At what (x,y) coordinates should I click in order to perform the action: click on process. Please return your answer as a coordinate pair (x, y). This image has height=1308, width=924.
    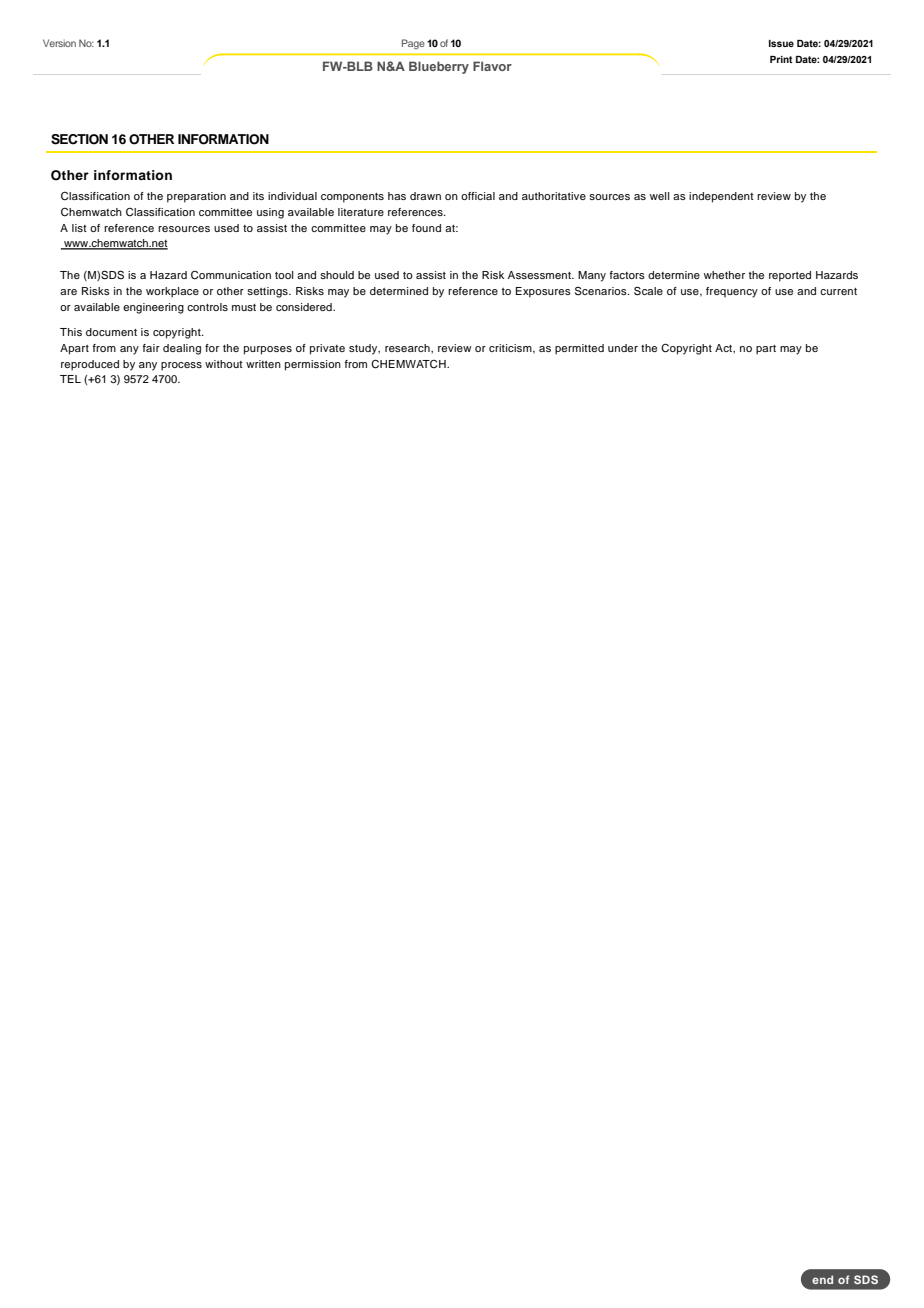
    Looking at the image, I should click on (181, 366).
